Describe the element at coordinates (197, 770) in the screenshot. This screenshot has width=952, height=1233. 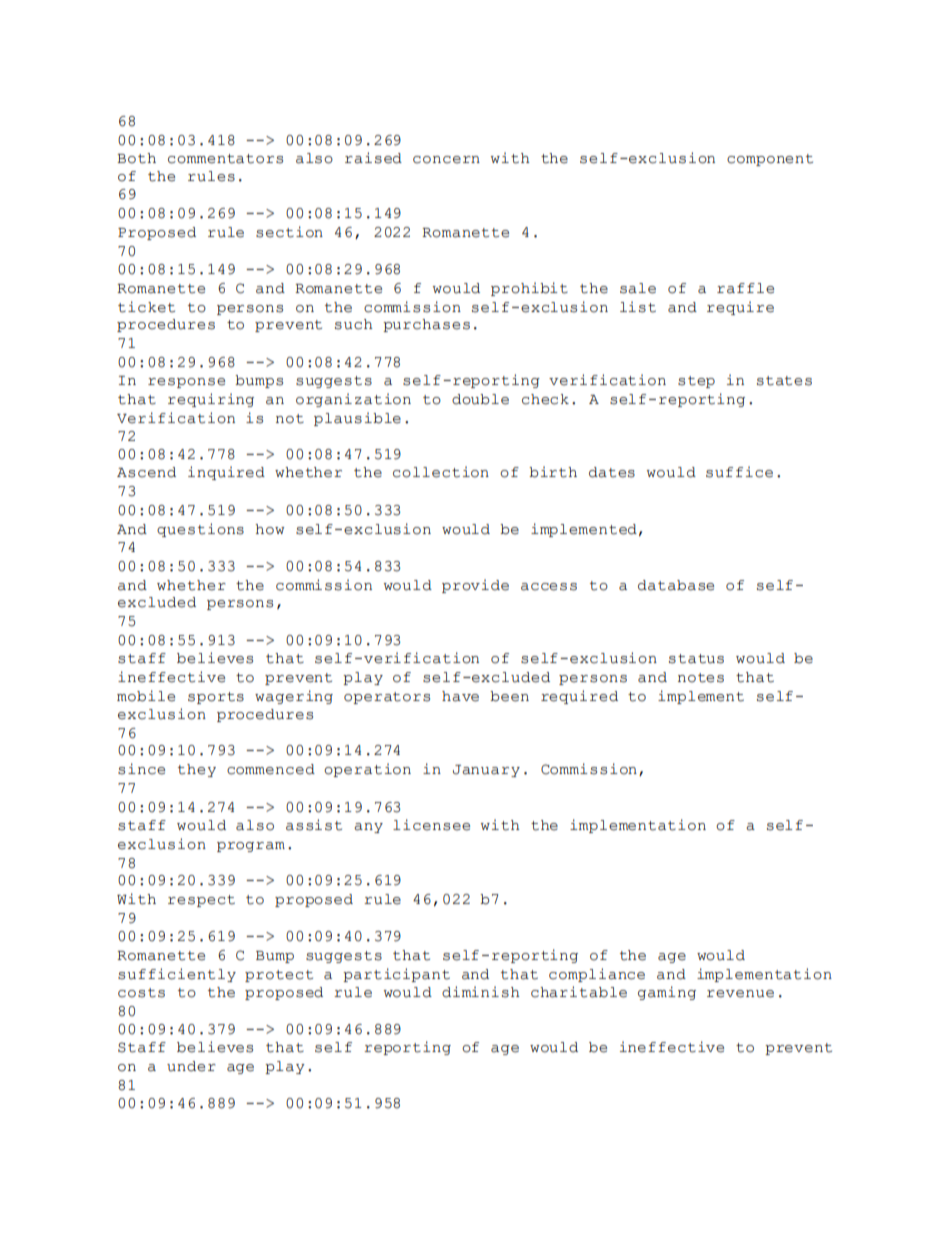
I see `they` at that location.
